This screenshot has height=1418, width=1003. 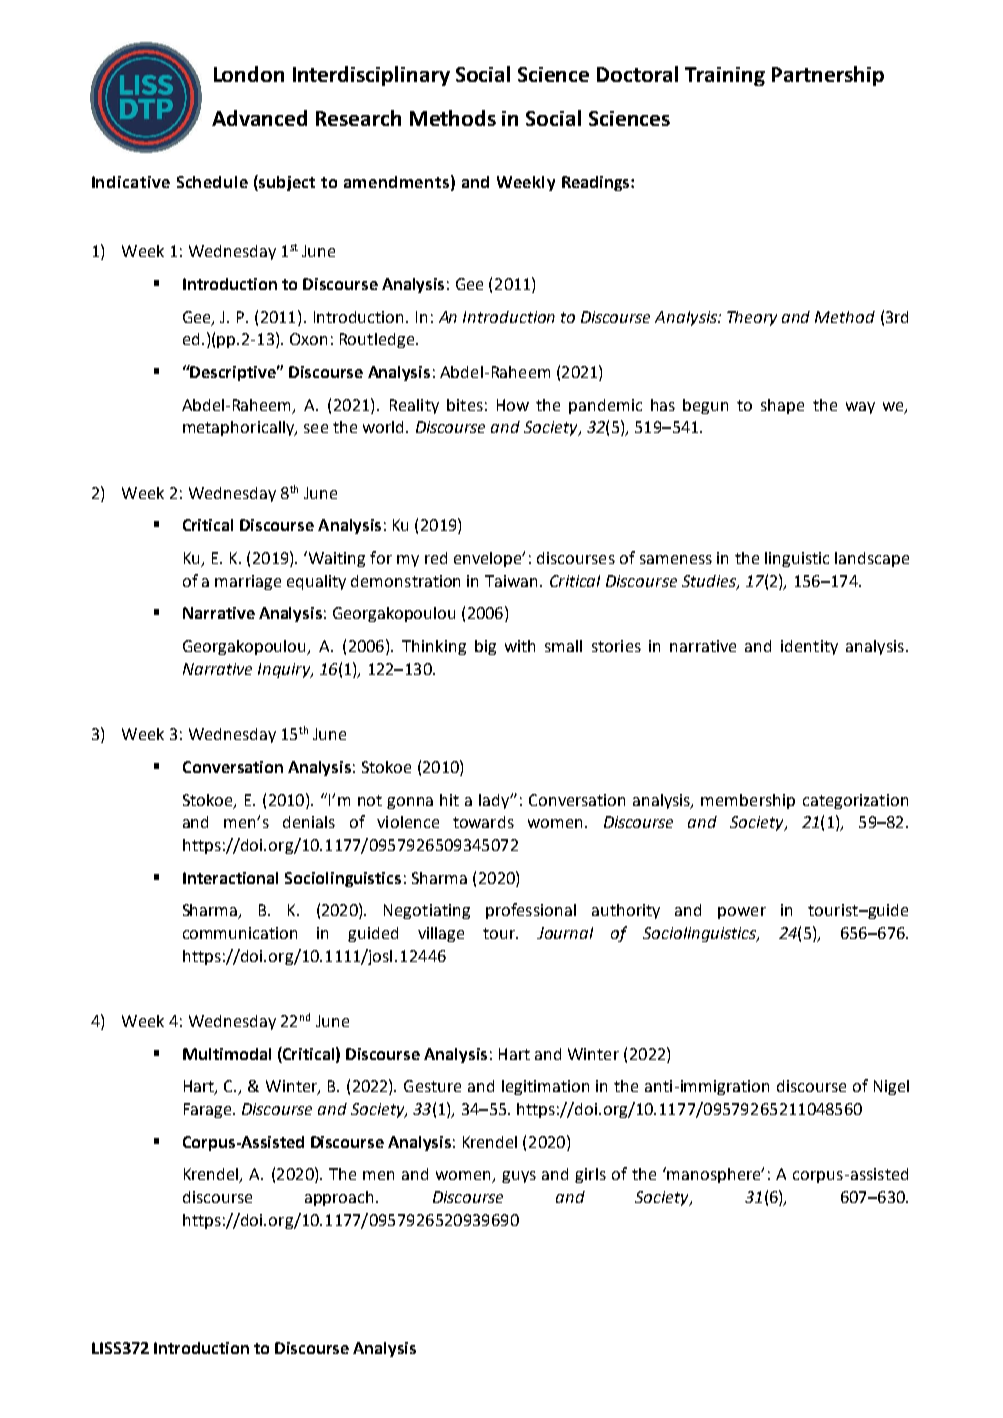 I want to click on with, so click(x=520, y=646).
